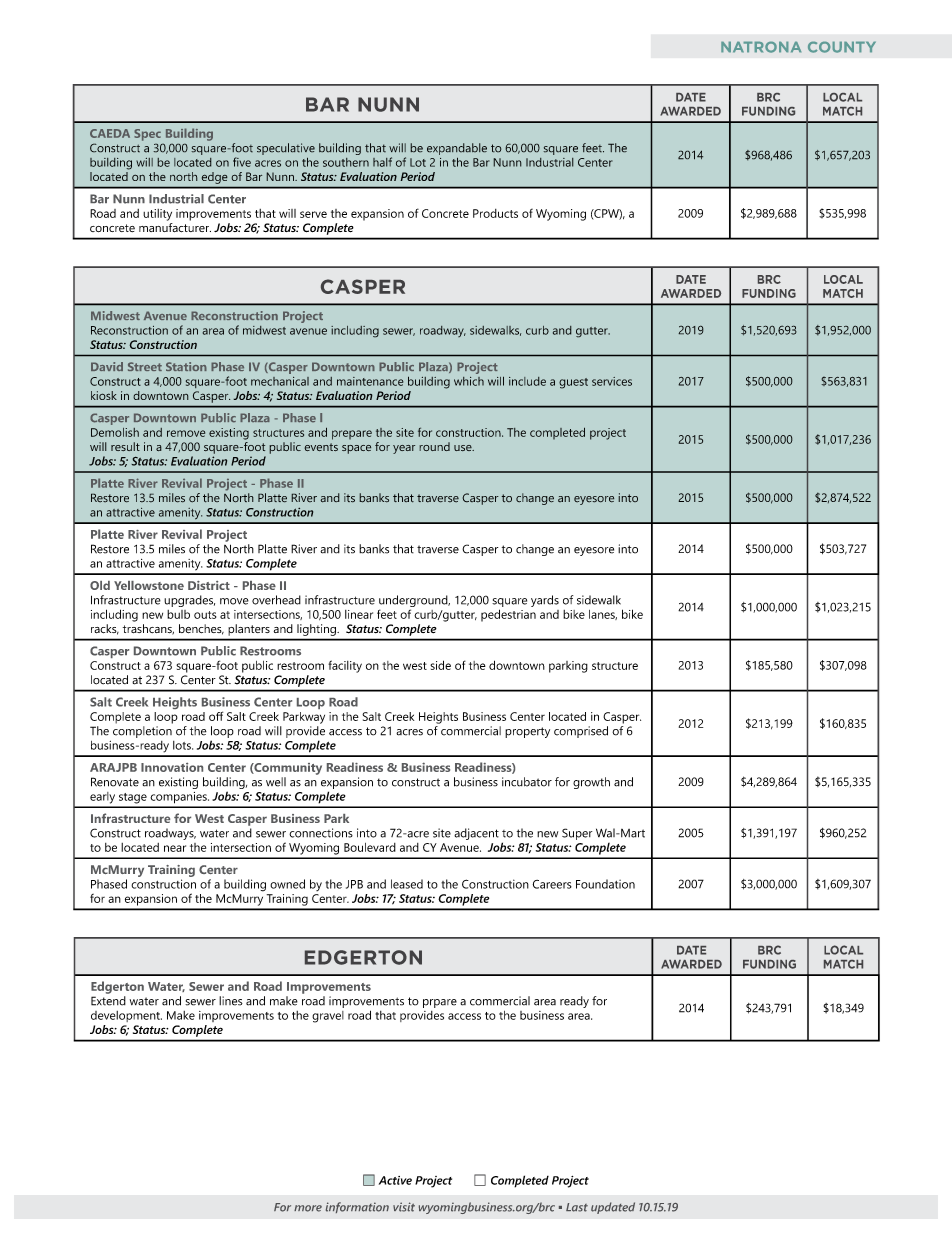  Describe the element at coordinates (476, 834) in the screenshot. I see `adjacent` at that location.
